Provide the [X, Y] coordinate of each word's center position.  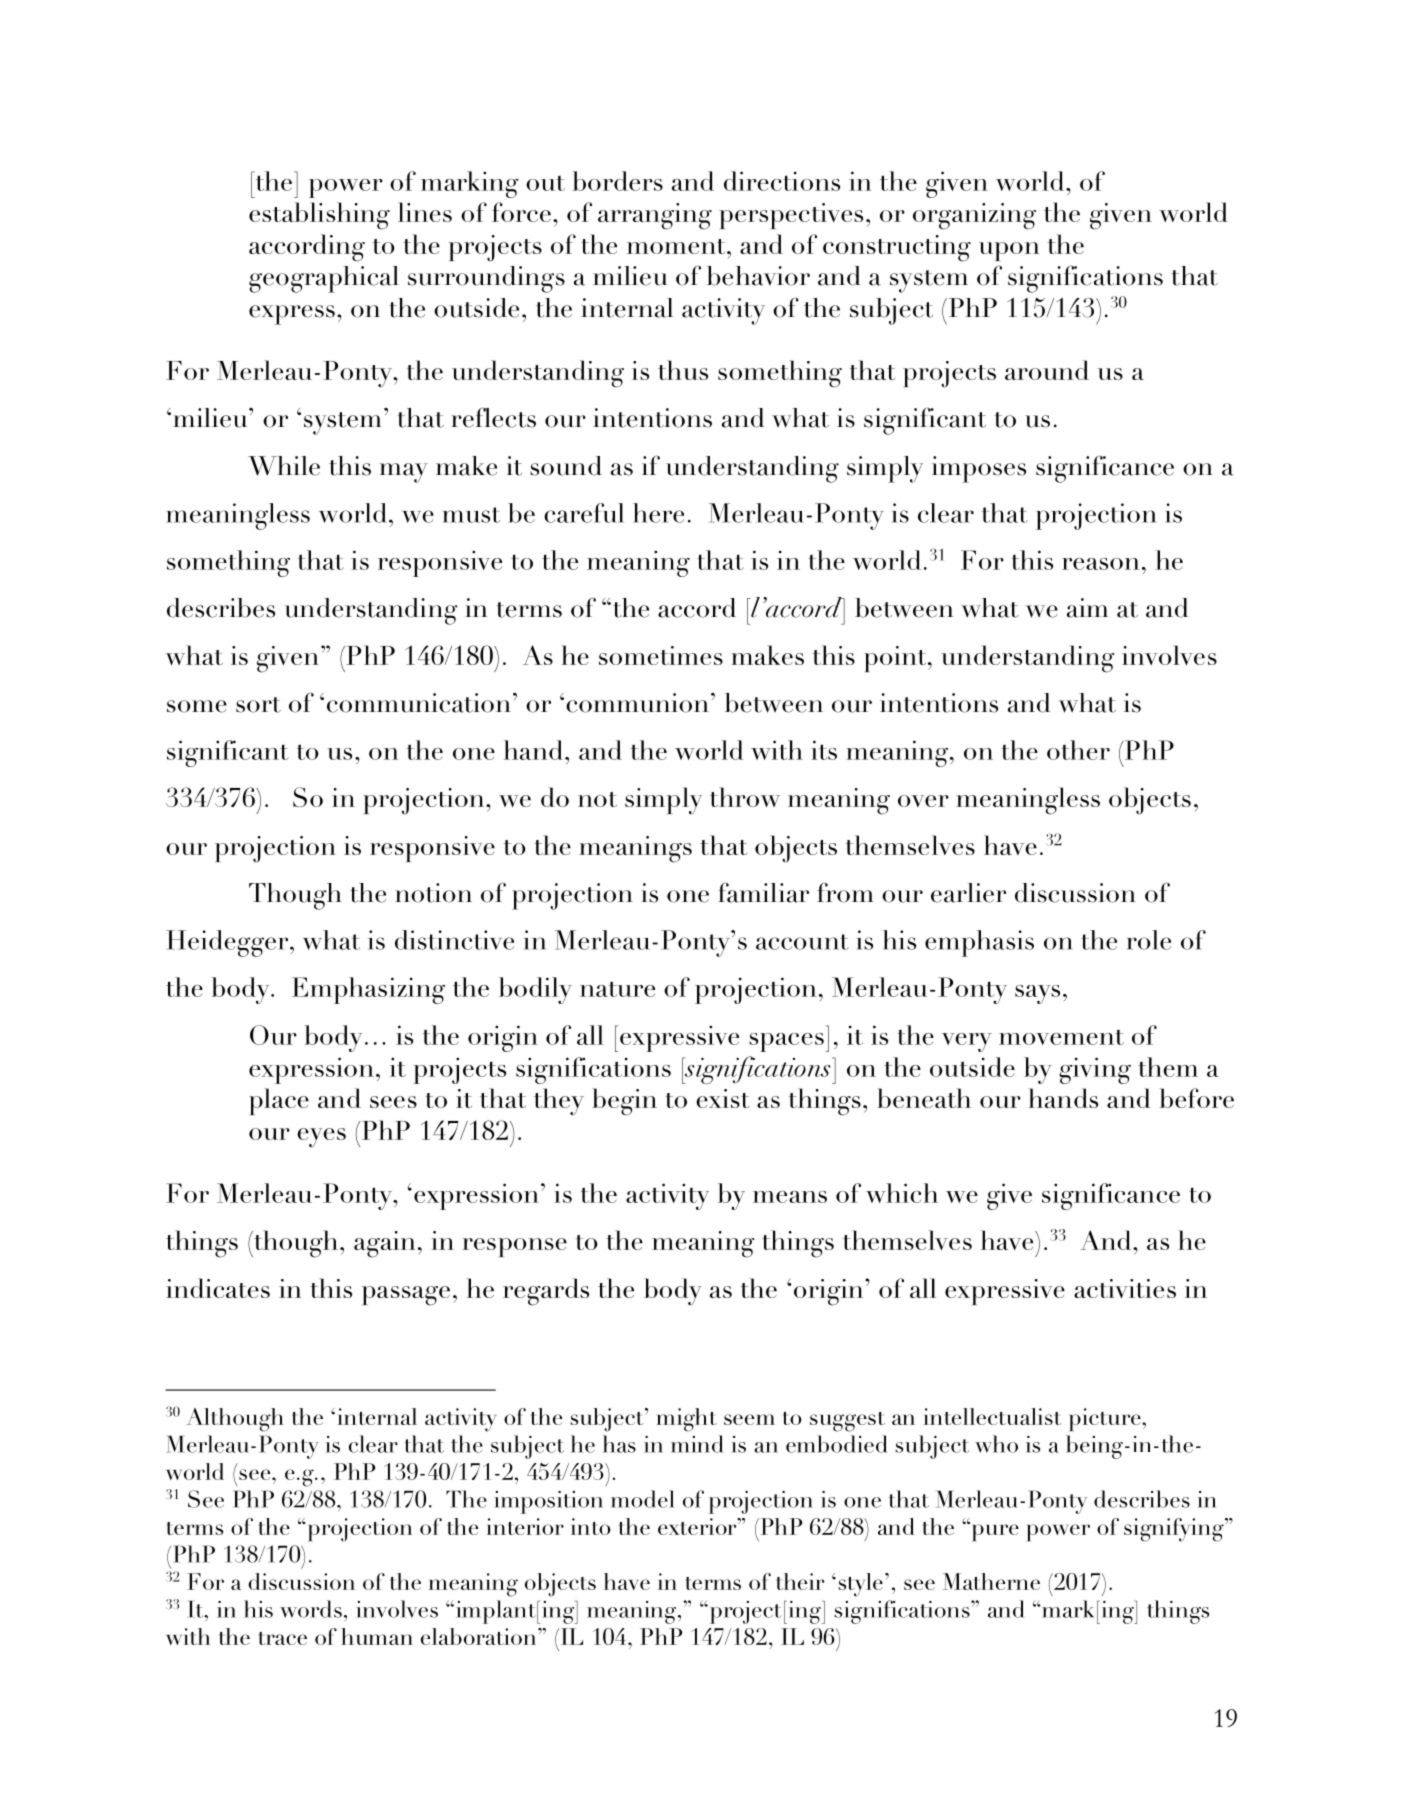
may [404, 473]
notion [433, 893]
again [384, 1244]
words [311, 1609]
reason [1100, 564]
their [800, 1581]
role [1149, 940]
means [790, 1197]
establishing [319, 216]
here [658, 513]
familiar [763, 892]
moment [677, 246]
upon [1009, 251]
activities [1125, 1288]
